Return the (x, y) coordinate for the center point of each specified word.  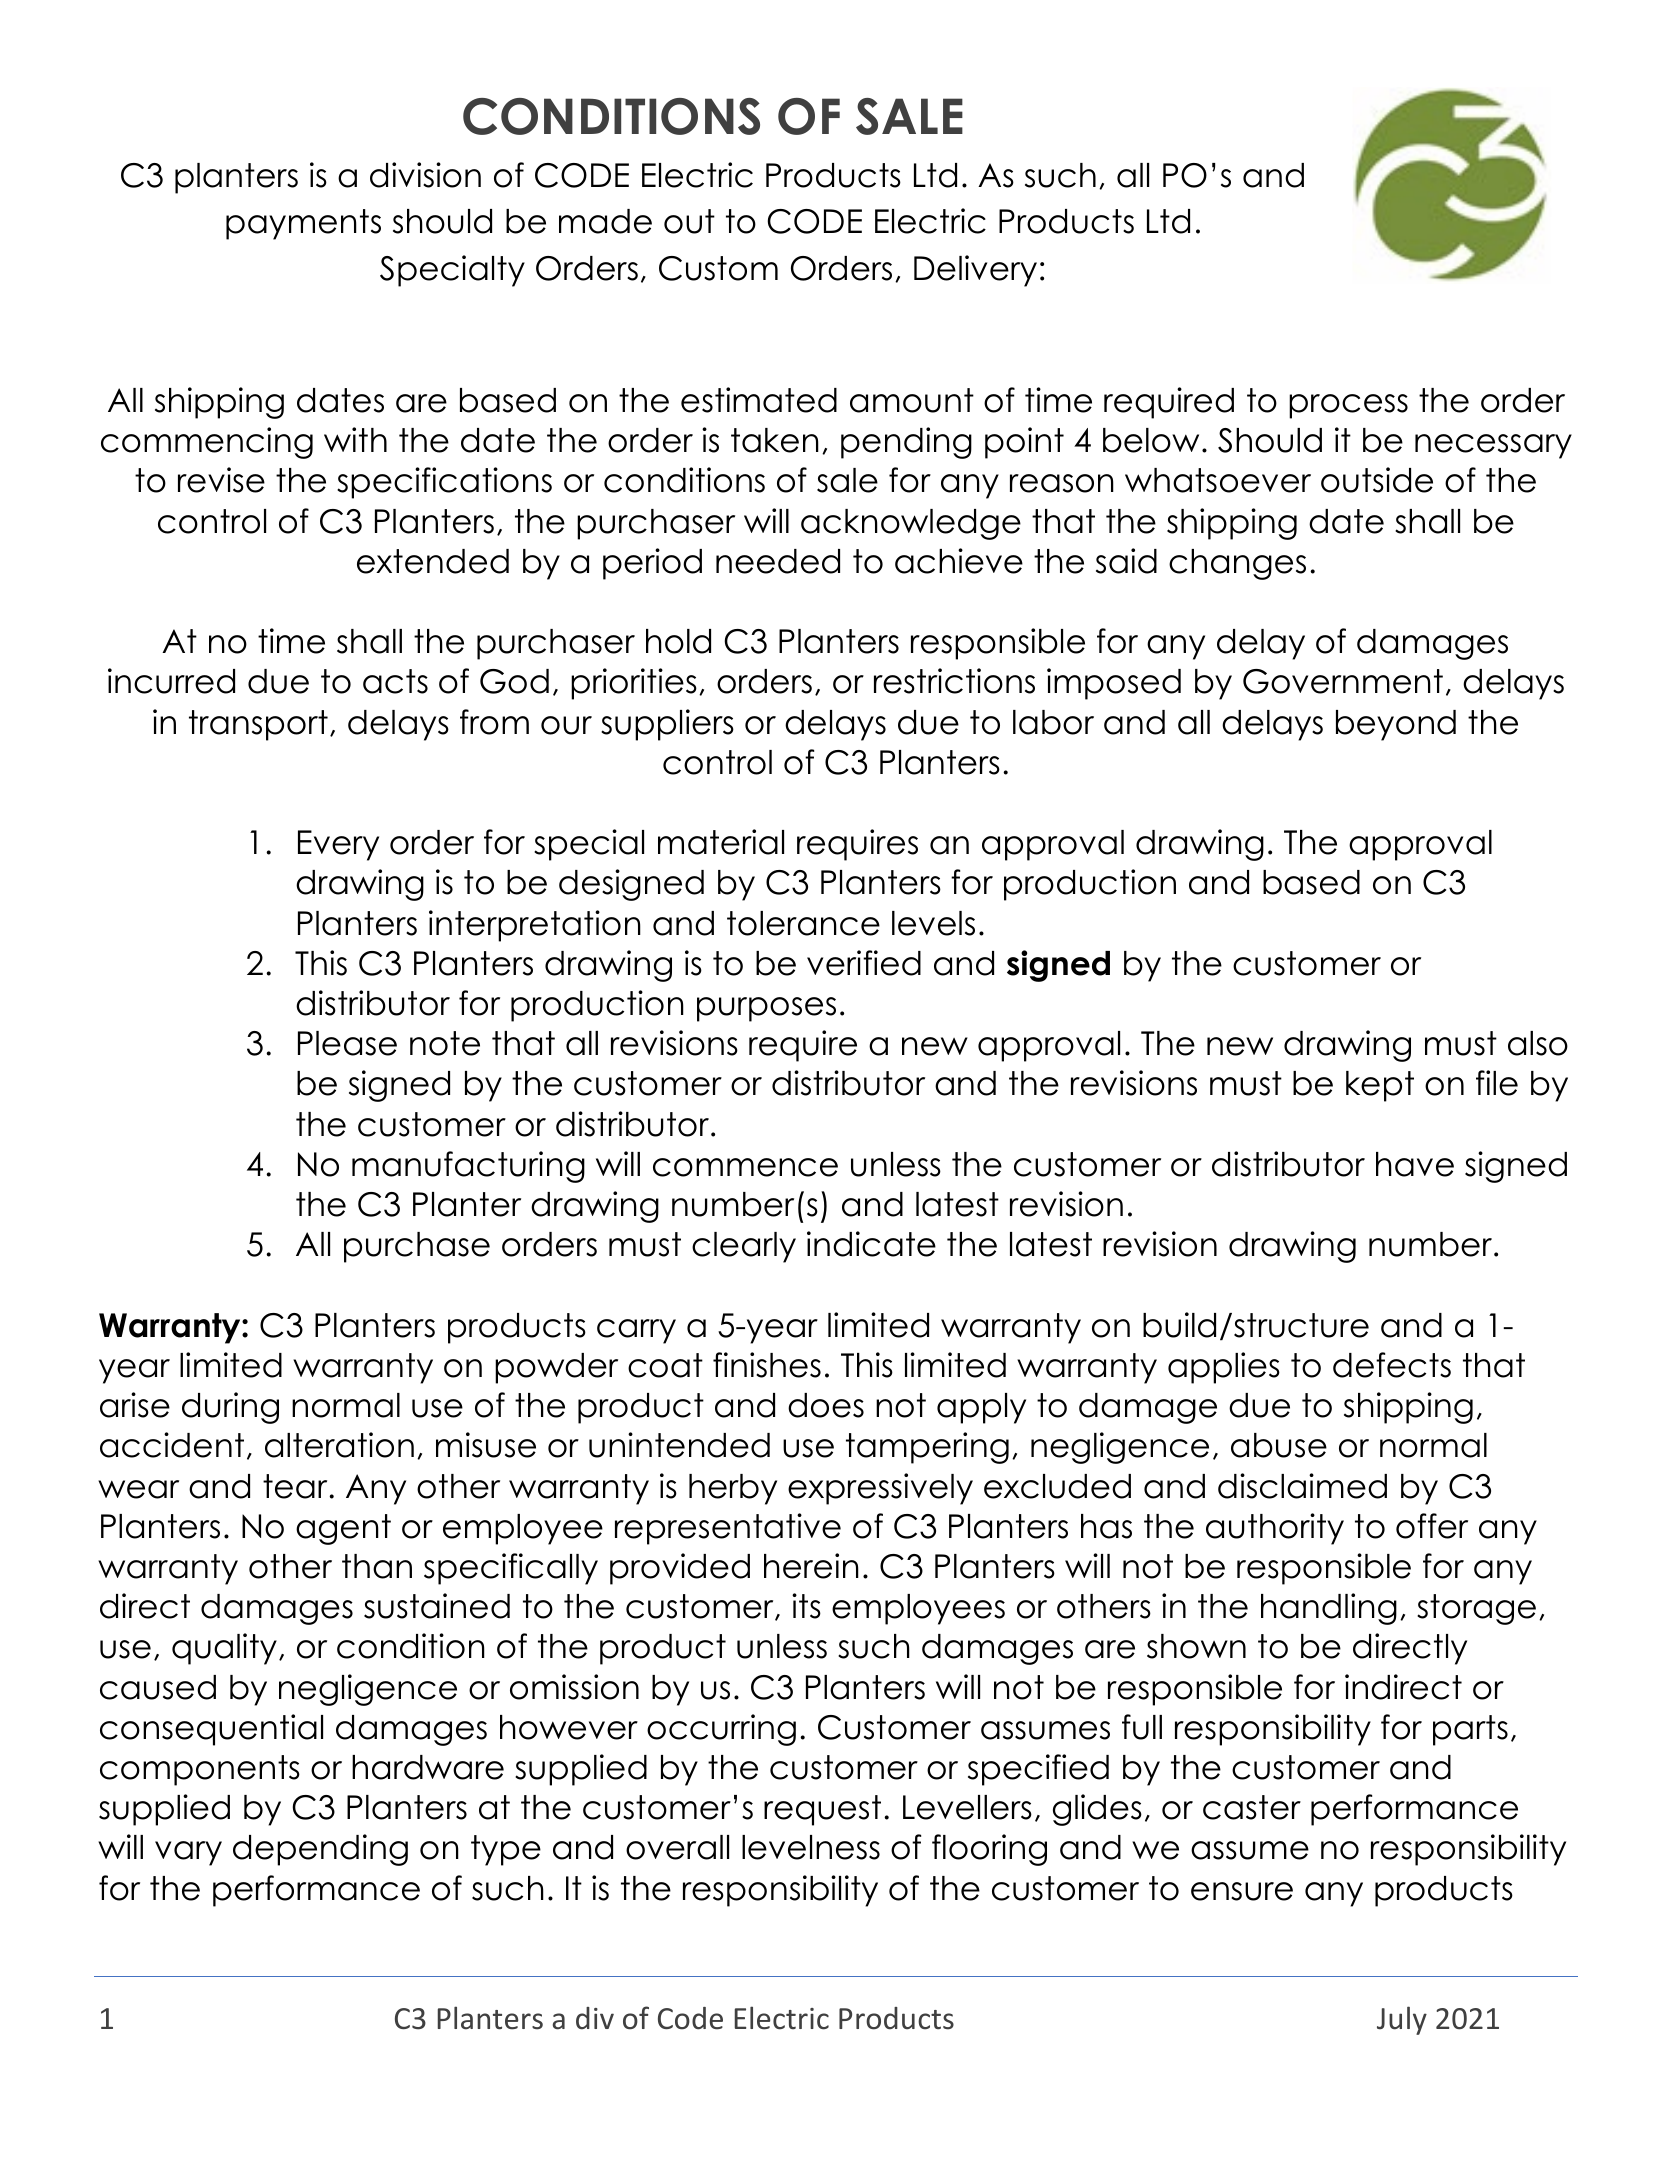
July (1402, 2020)
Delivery (975, 271)
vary (188, 1853)
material (721, 842)
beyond (1396, 725)
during (230, 1408)
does (826, 1405)
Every (338, 845)
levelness (811, 1847)
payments (303, 224)
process (1348, 406)
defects (1392, 1365)
